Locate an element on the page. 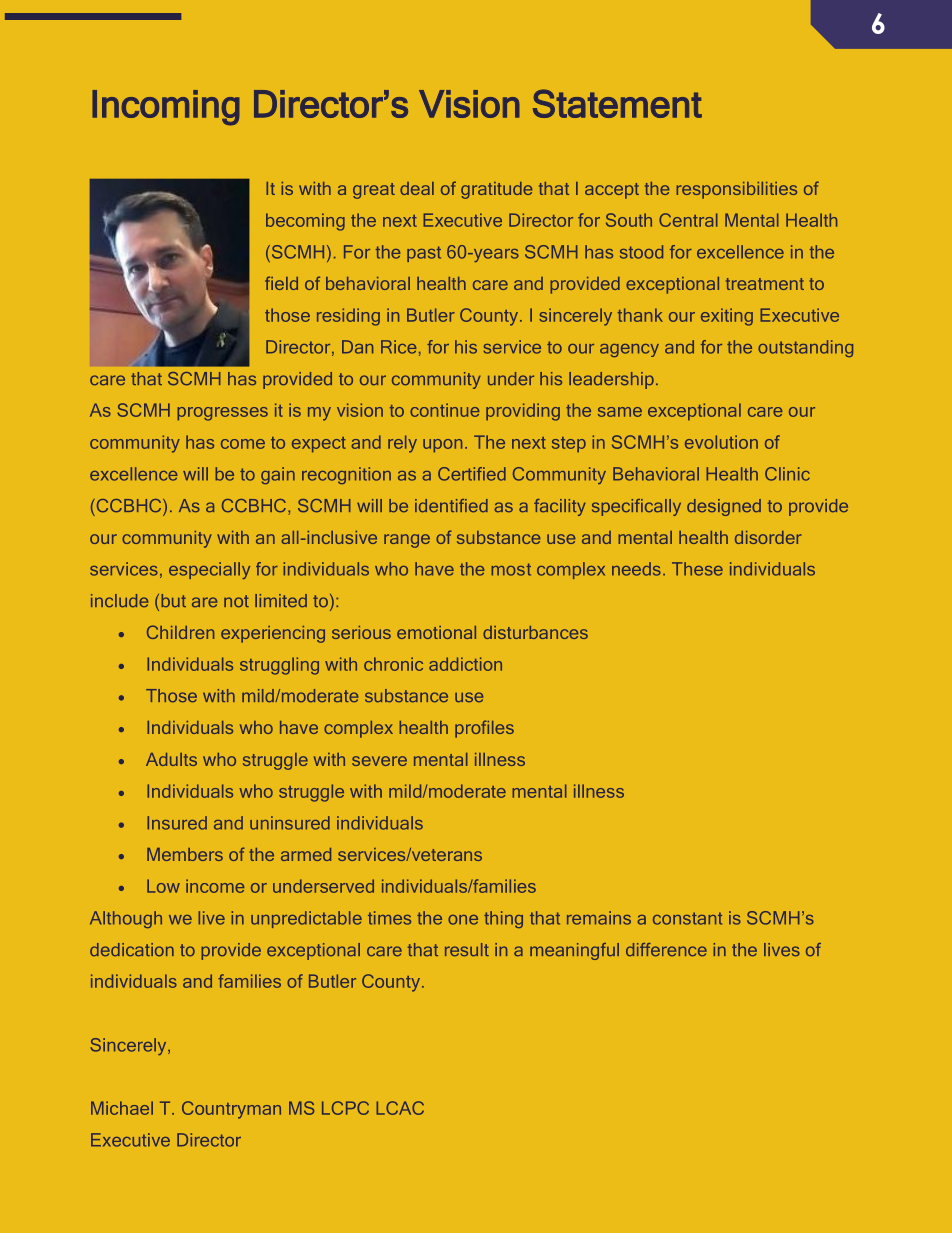 This page has width=952, height=1233. profiles is located at coordinates (484, 729).
